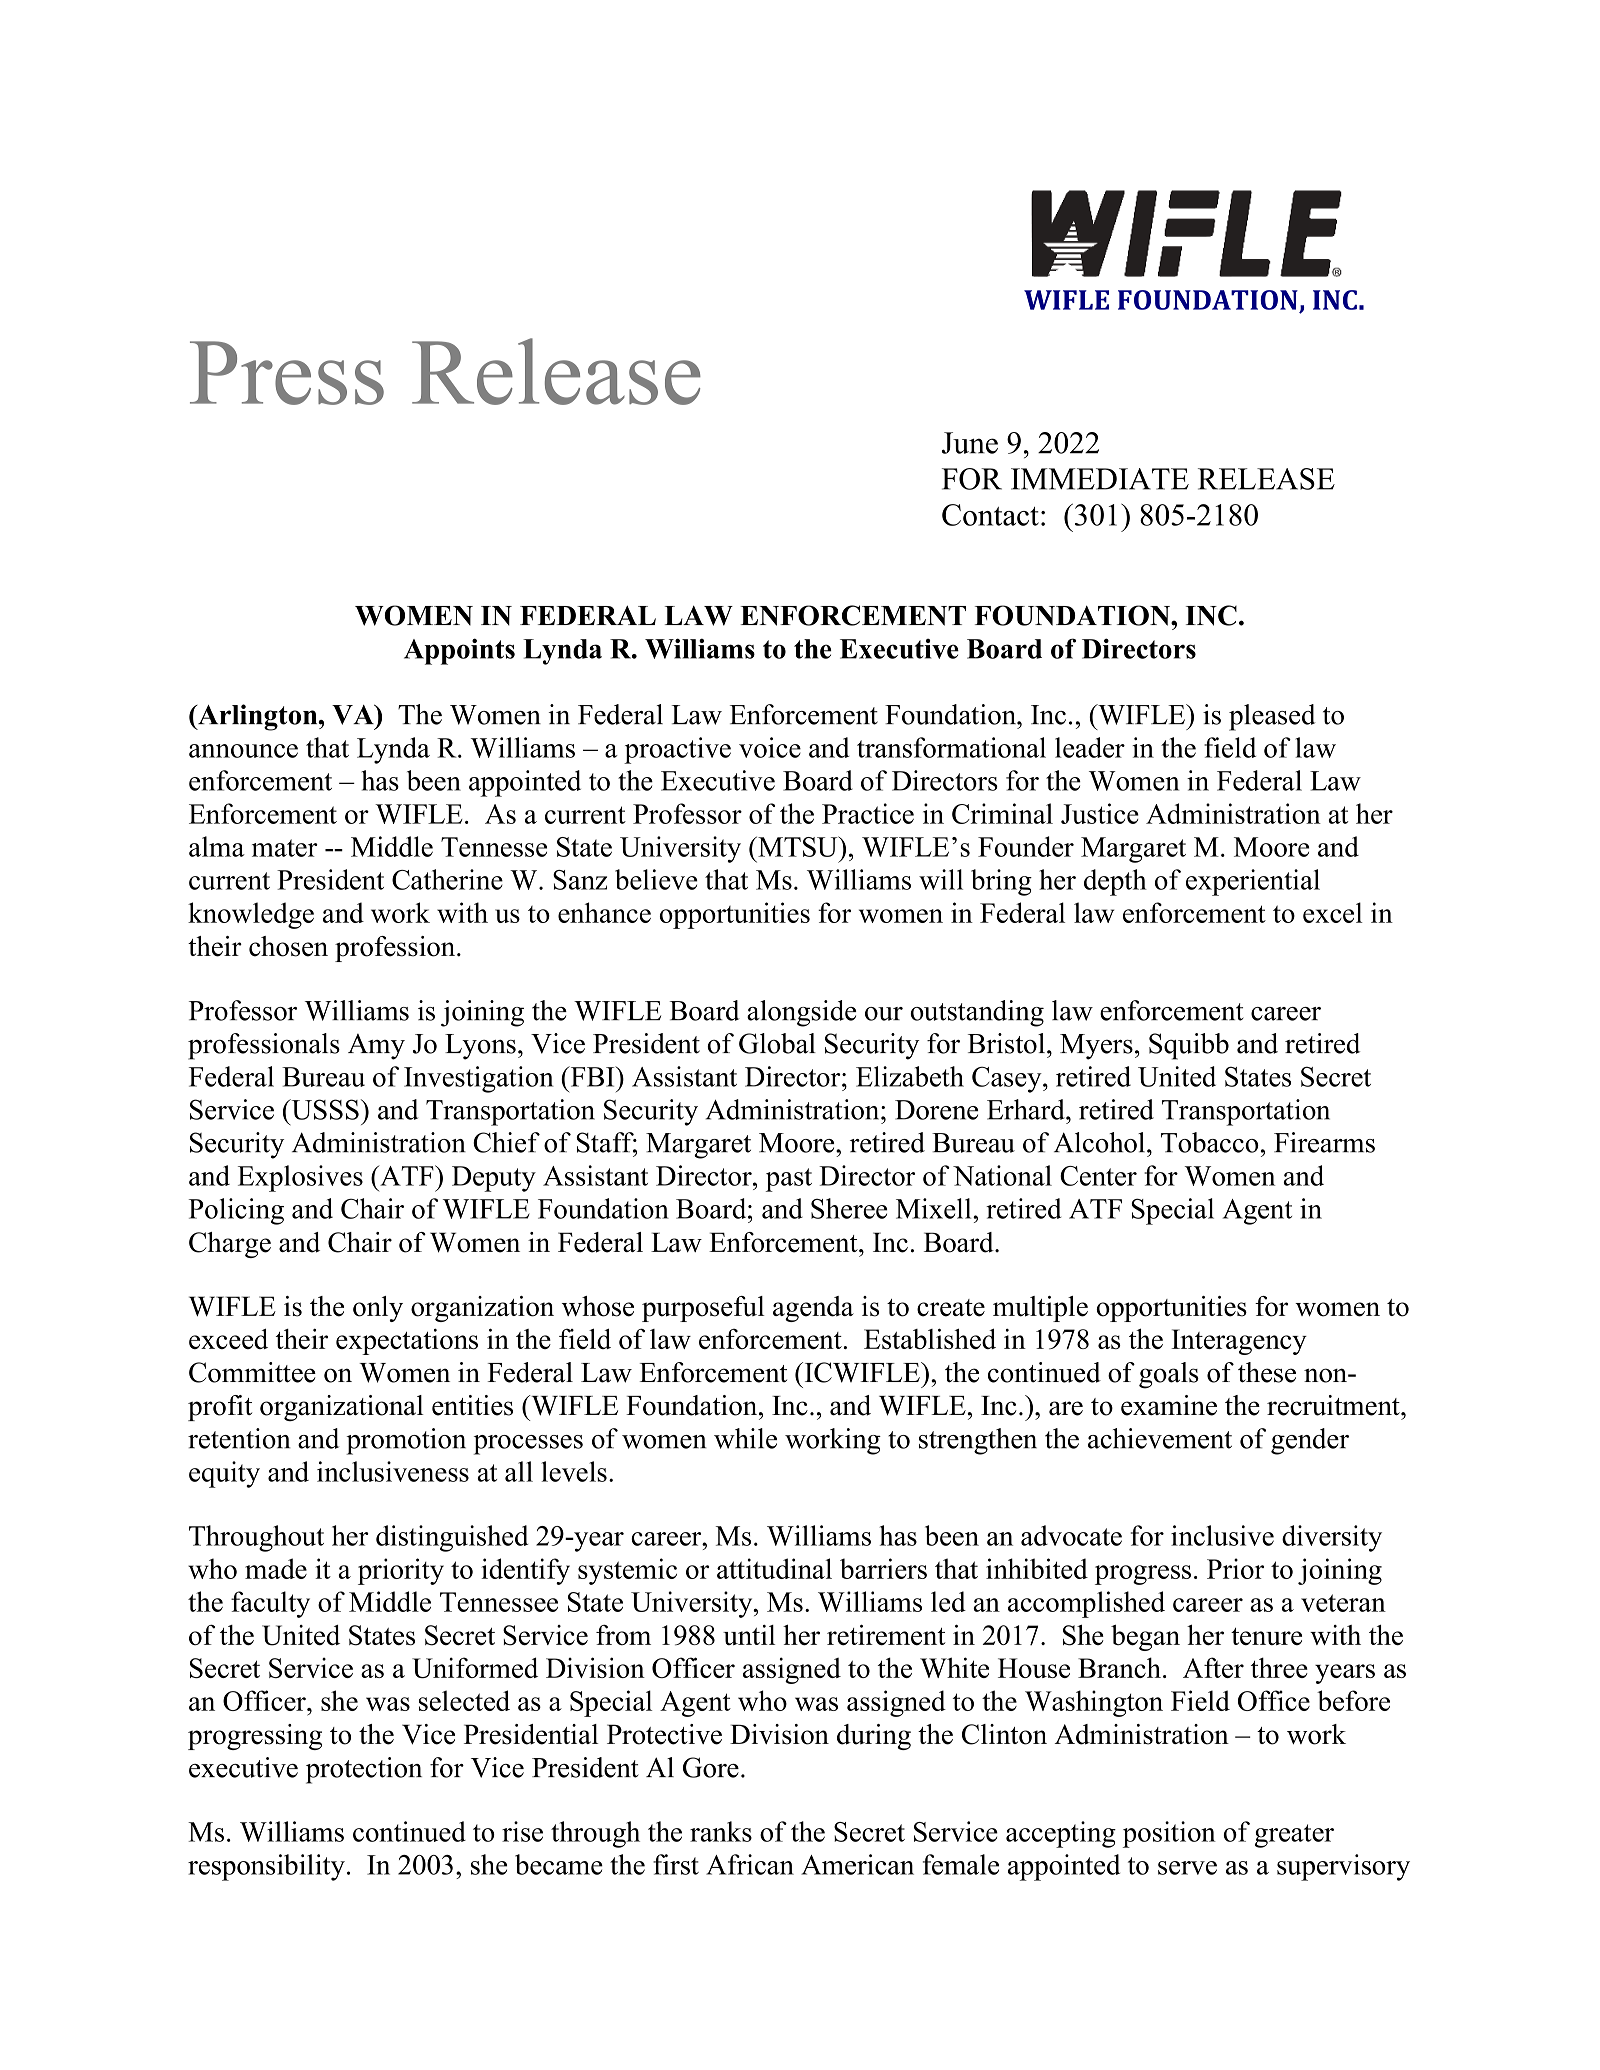 The width and height of the screenshot is (1600, 2070). I want to click on agenda, so click(813, 1309).
